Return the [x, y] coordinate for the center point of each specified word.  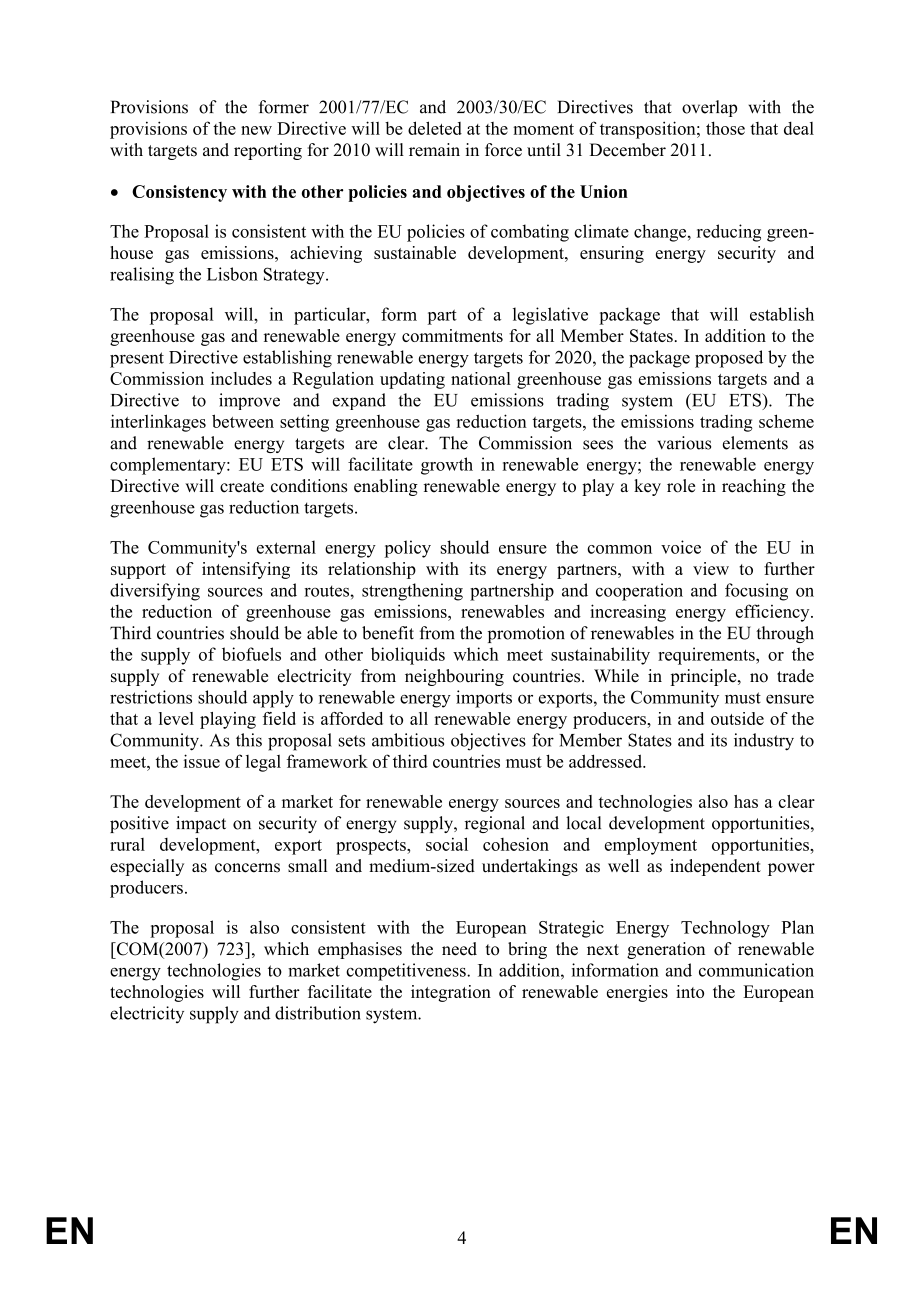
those [725, 128]
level [176, 718]
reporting [268, 151]
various [684, 443]
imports [484, 699]
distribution [318, 1013]
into [690, 991]
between [243, 421]
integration [451, 993]
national [481, 378]
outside [737, 718]
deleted [435, 128]
